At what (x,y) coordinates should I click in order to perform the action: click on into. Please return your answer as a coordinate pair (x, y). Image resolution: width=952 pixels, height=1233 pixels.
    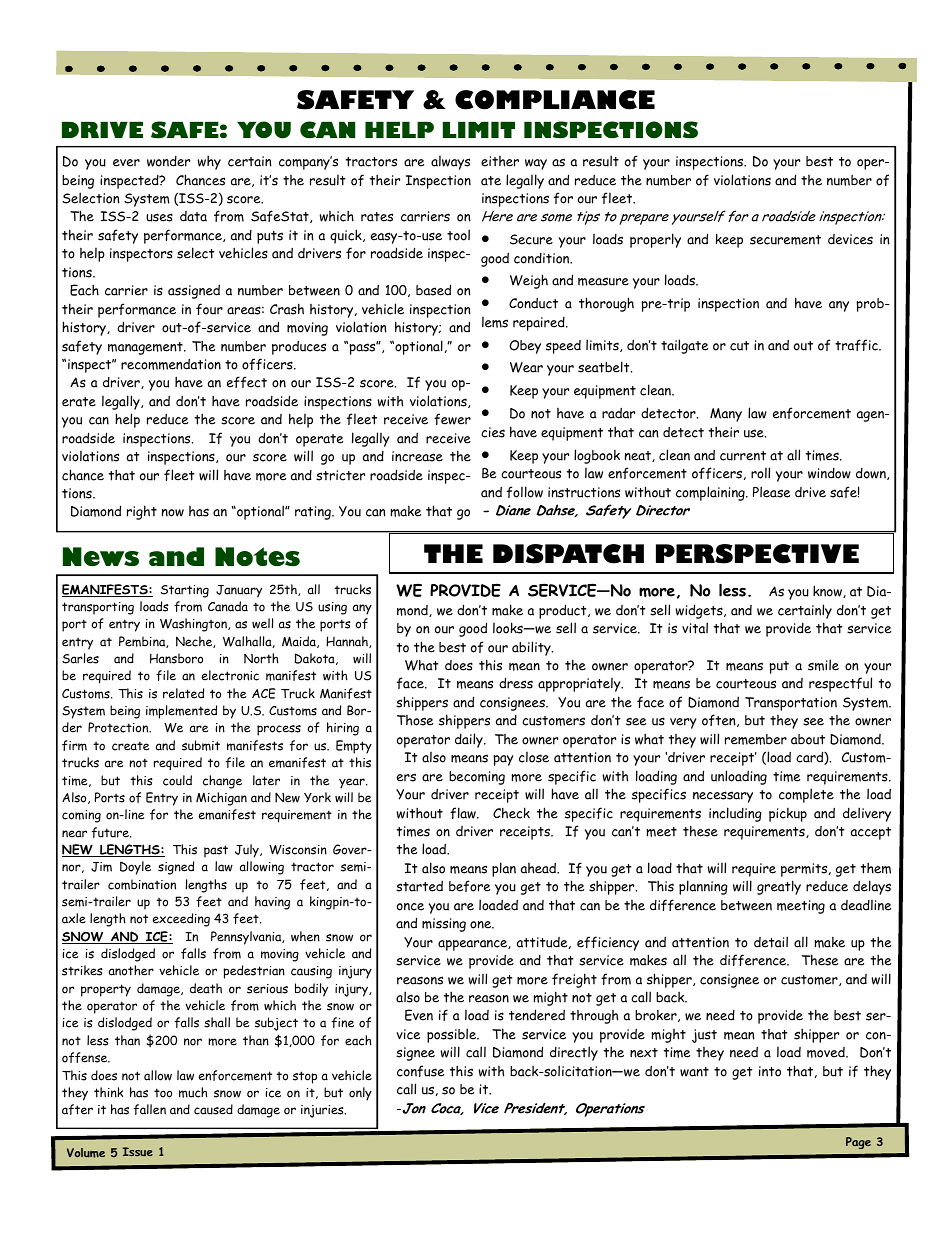
    Looking at the image, I should click on (770, 1071).
